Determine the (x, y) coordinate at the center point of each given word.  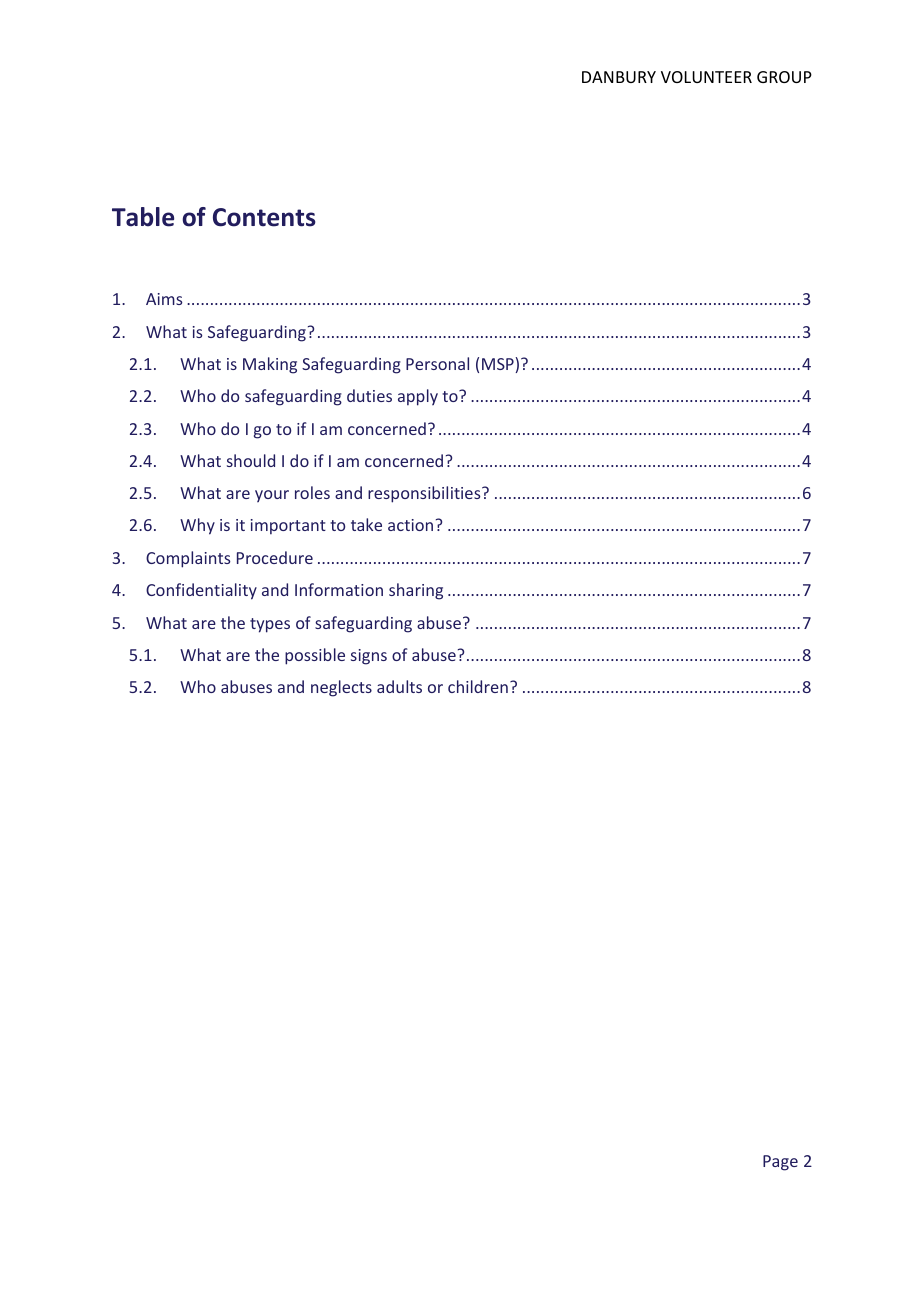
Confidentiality (201, 591)
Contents (264, 217)
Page (780, 1163)
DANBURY (619, 77)
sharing (416, 591)
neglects (341, 688)
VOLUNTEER (706, 77)
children (478, 686)
